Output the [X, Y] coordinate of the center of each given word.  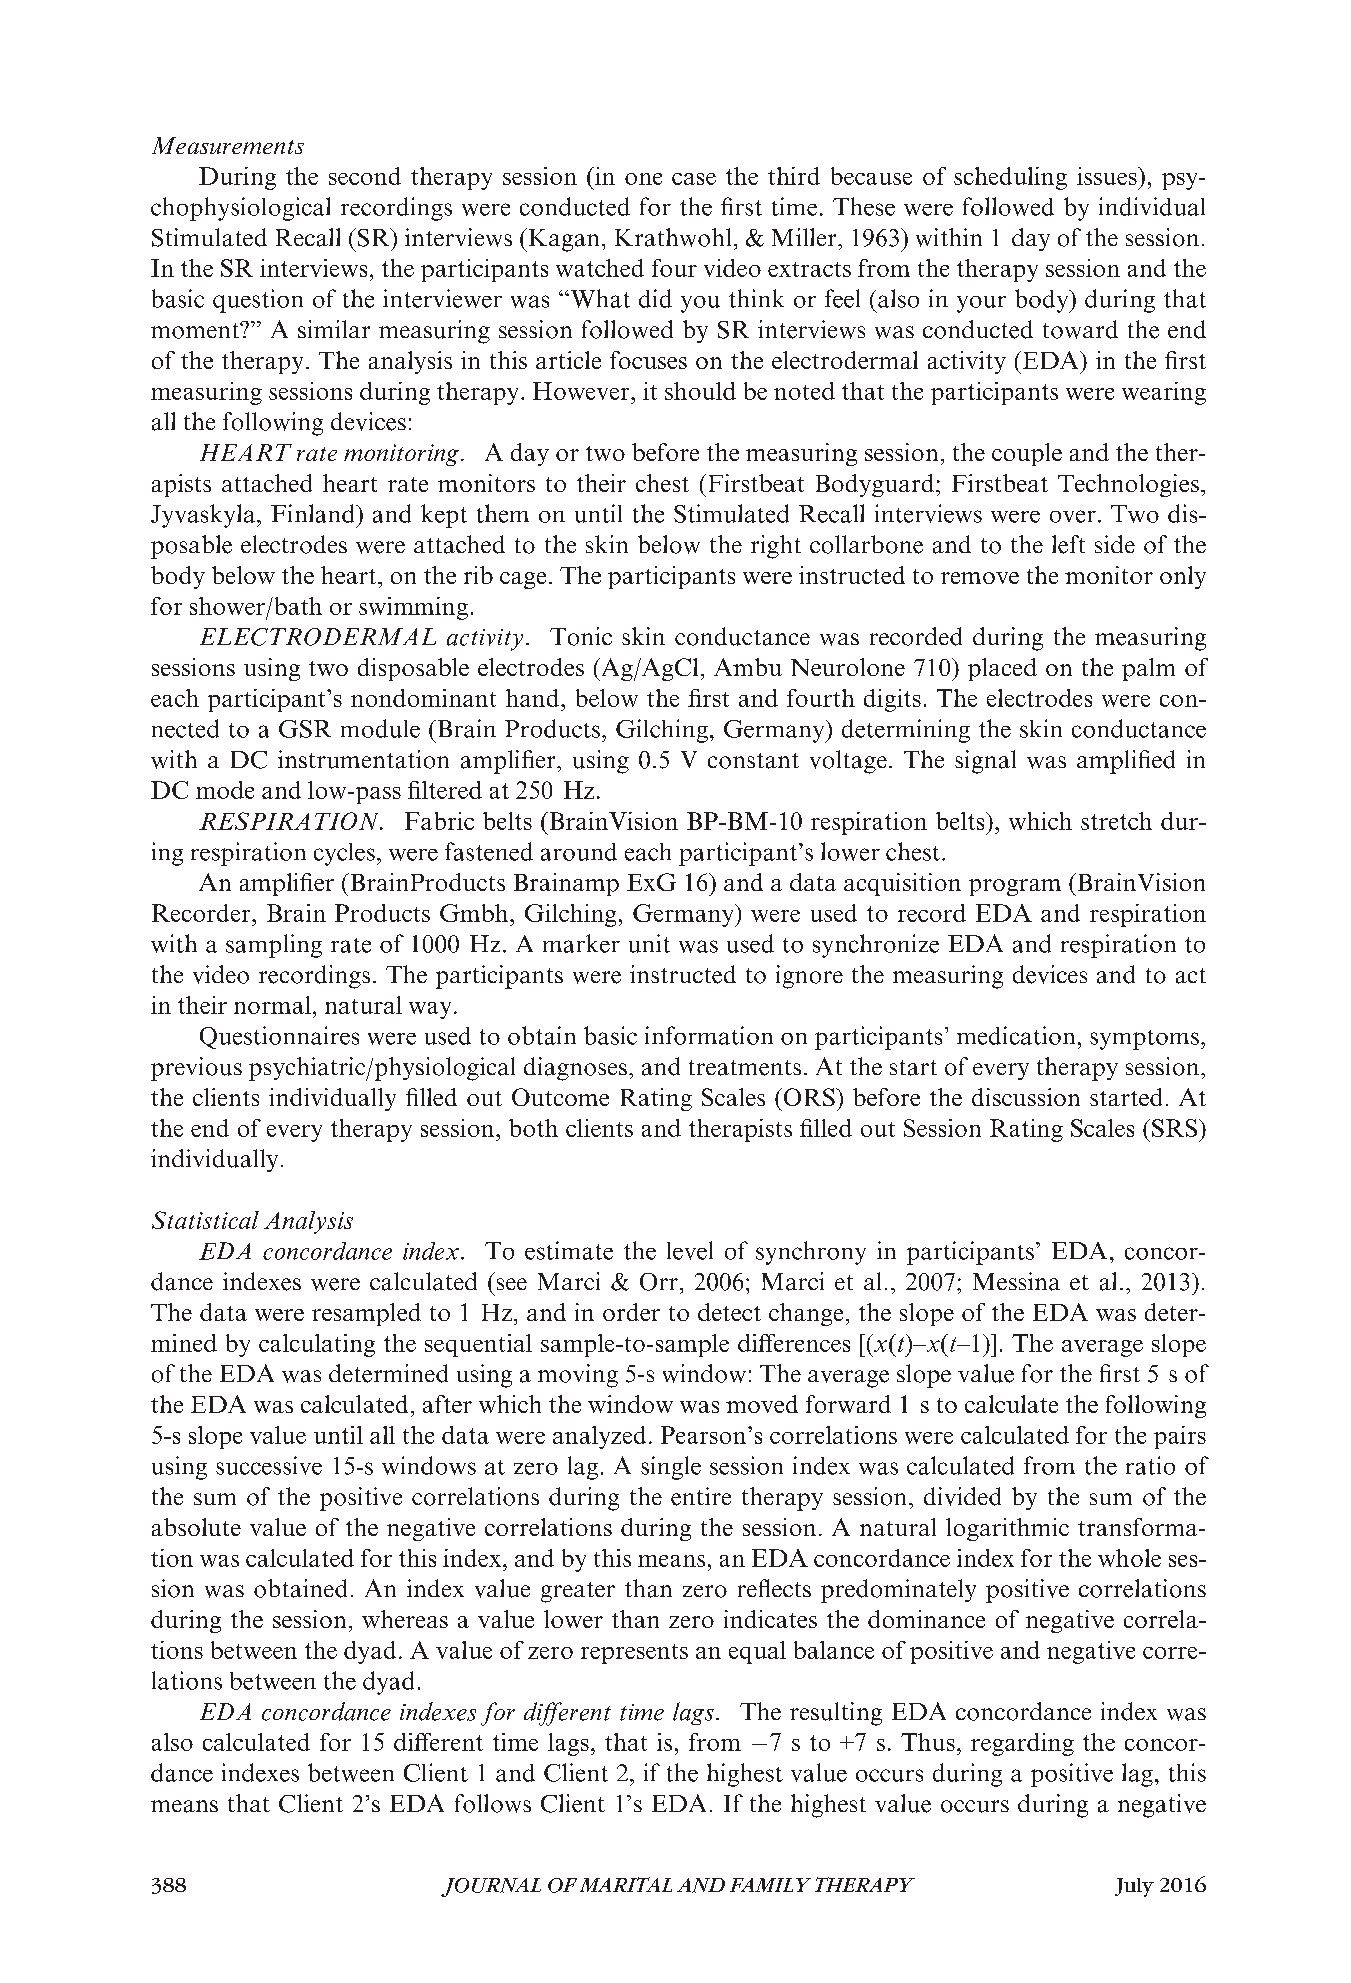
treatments [745, 1068]
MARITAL [626, 1884]
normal [272, 1005]
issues [1108, 176]
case [694, 179]
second [365, 176]
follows [493, 1803]
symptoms [1144, 1040]
